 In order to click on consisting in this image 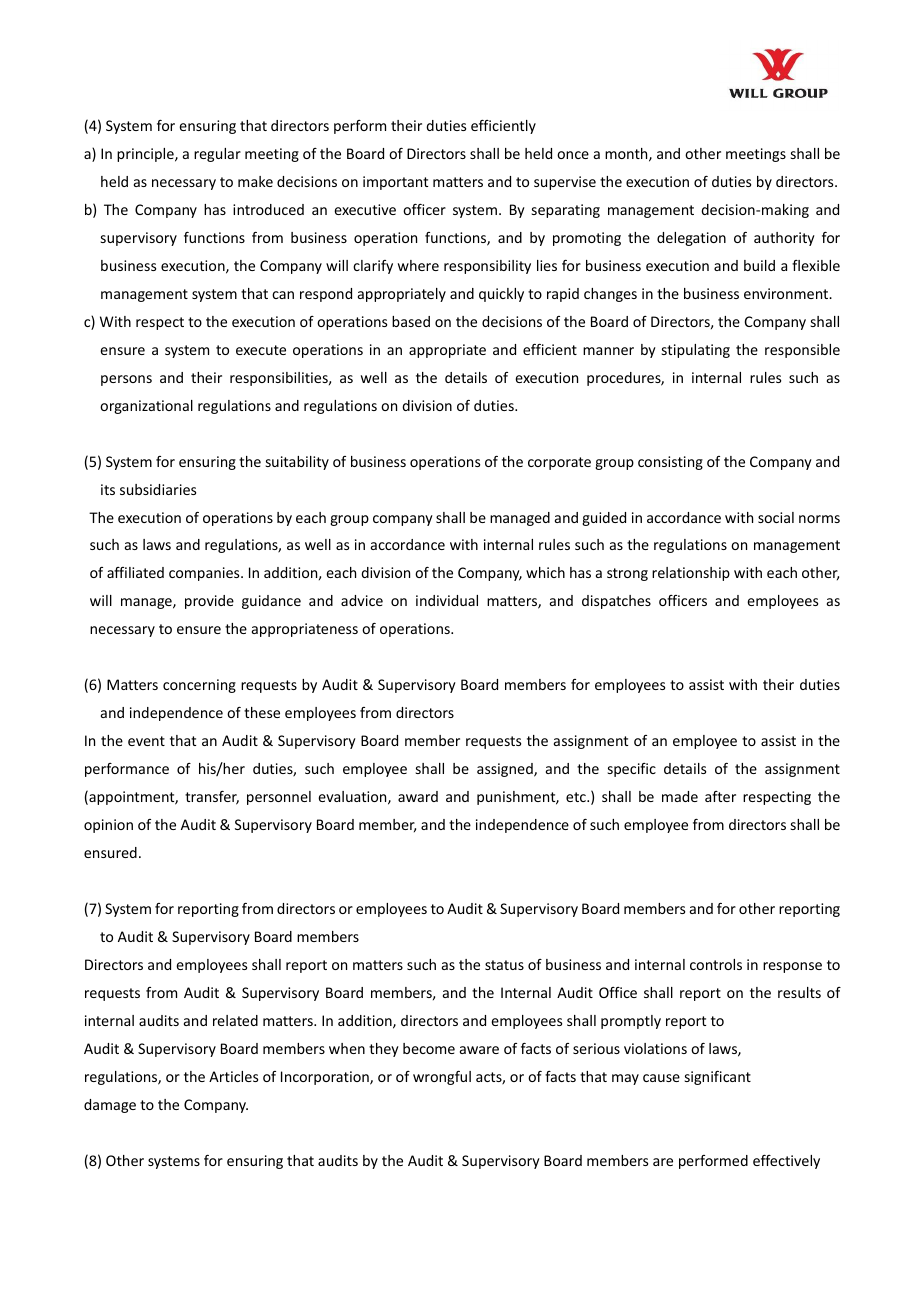, I will do `click(670, 463)`.
